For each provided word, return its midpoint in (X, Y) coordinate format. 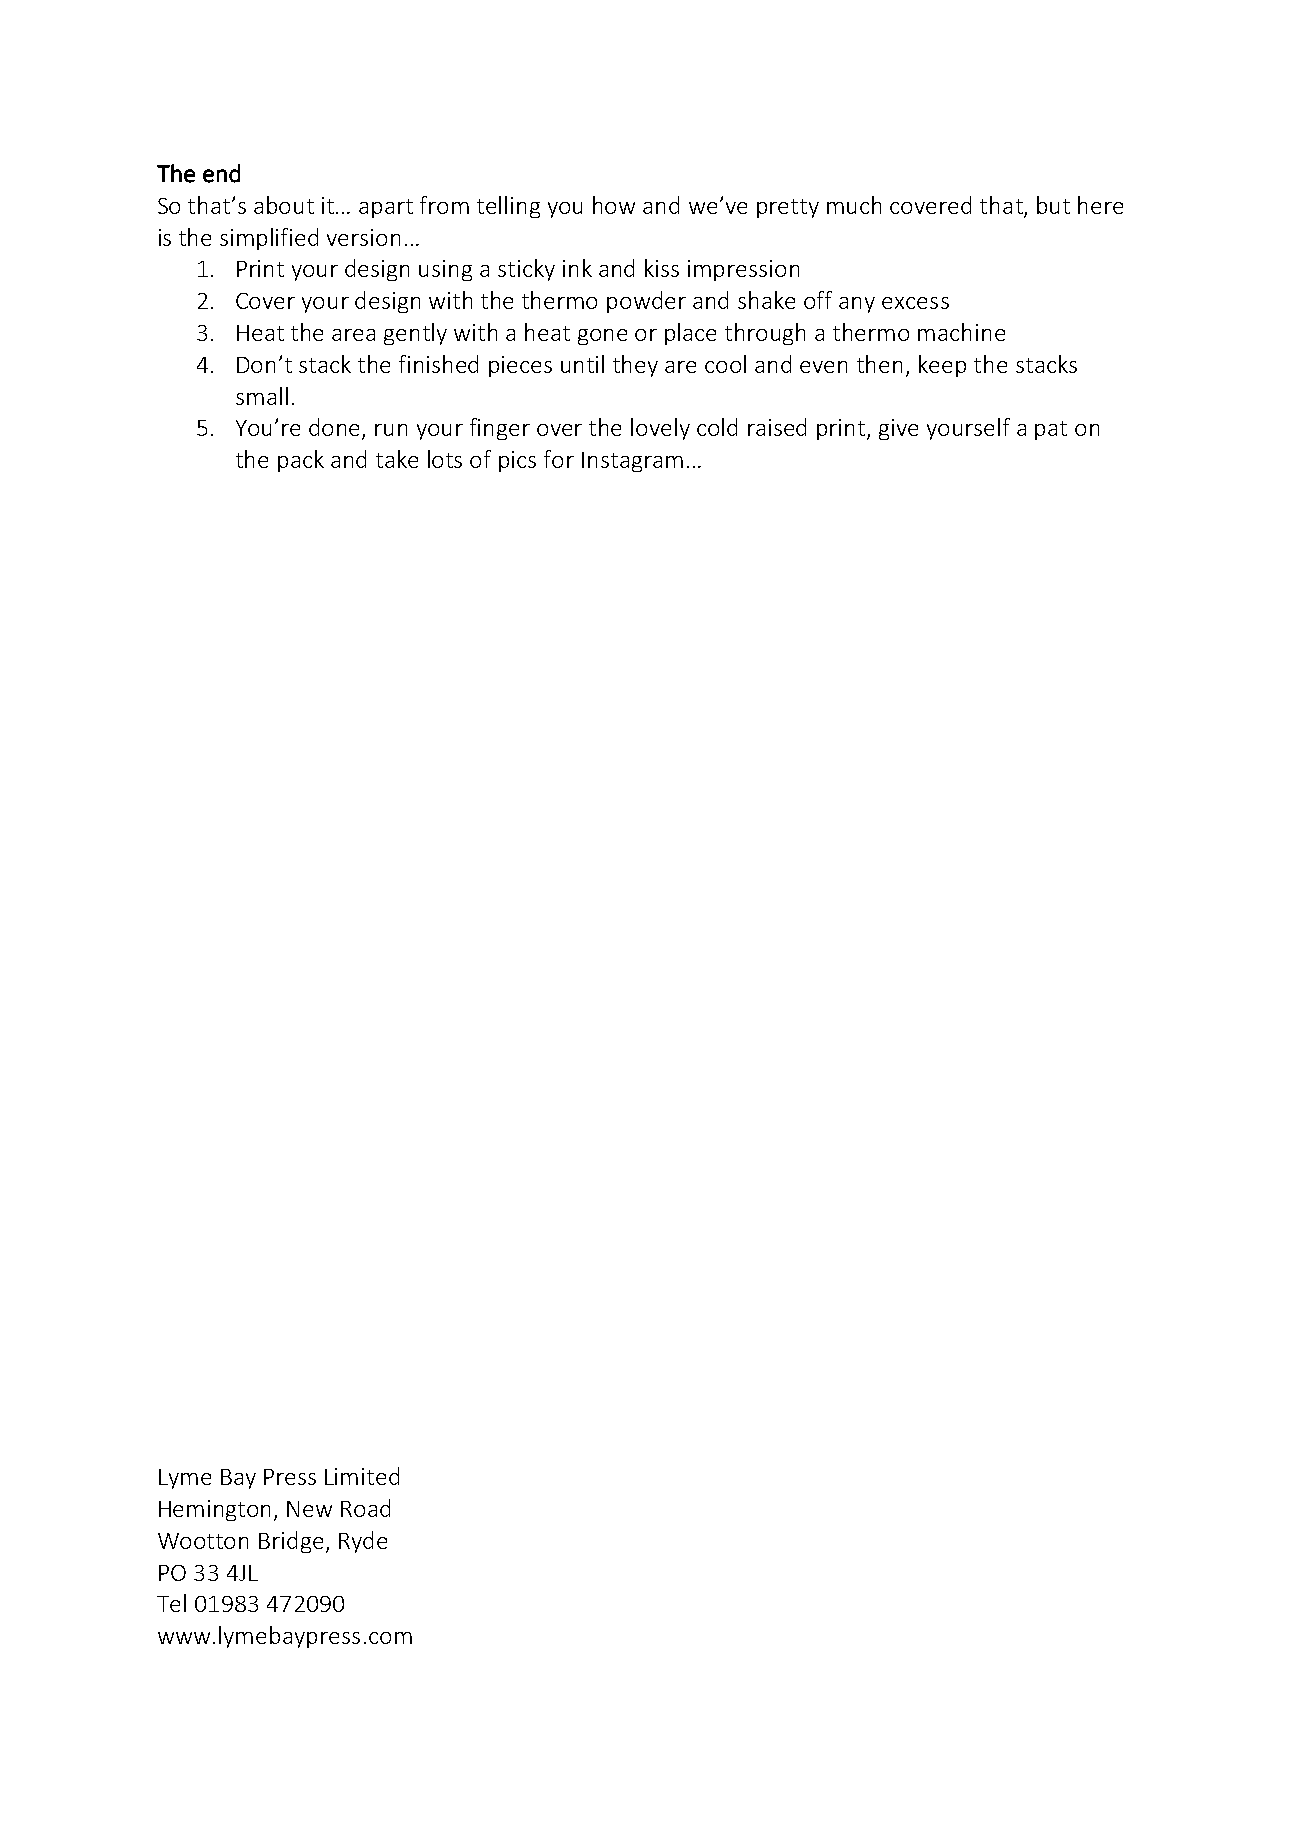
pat (1051, 430)
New (309, 1509)
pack (301, 461)
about (284, 205)
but (1053, 205)
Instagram (632, 462)
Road (365, 1508)
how (614, 205)
